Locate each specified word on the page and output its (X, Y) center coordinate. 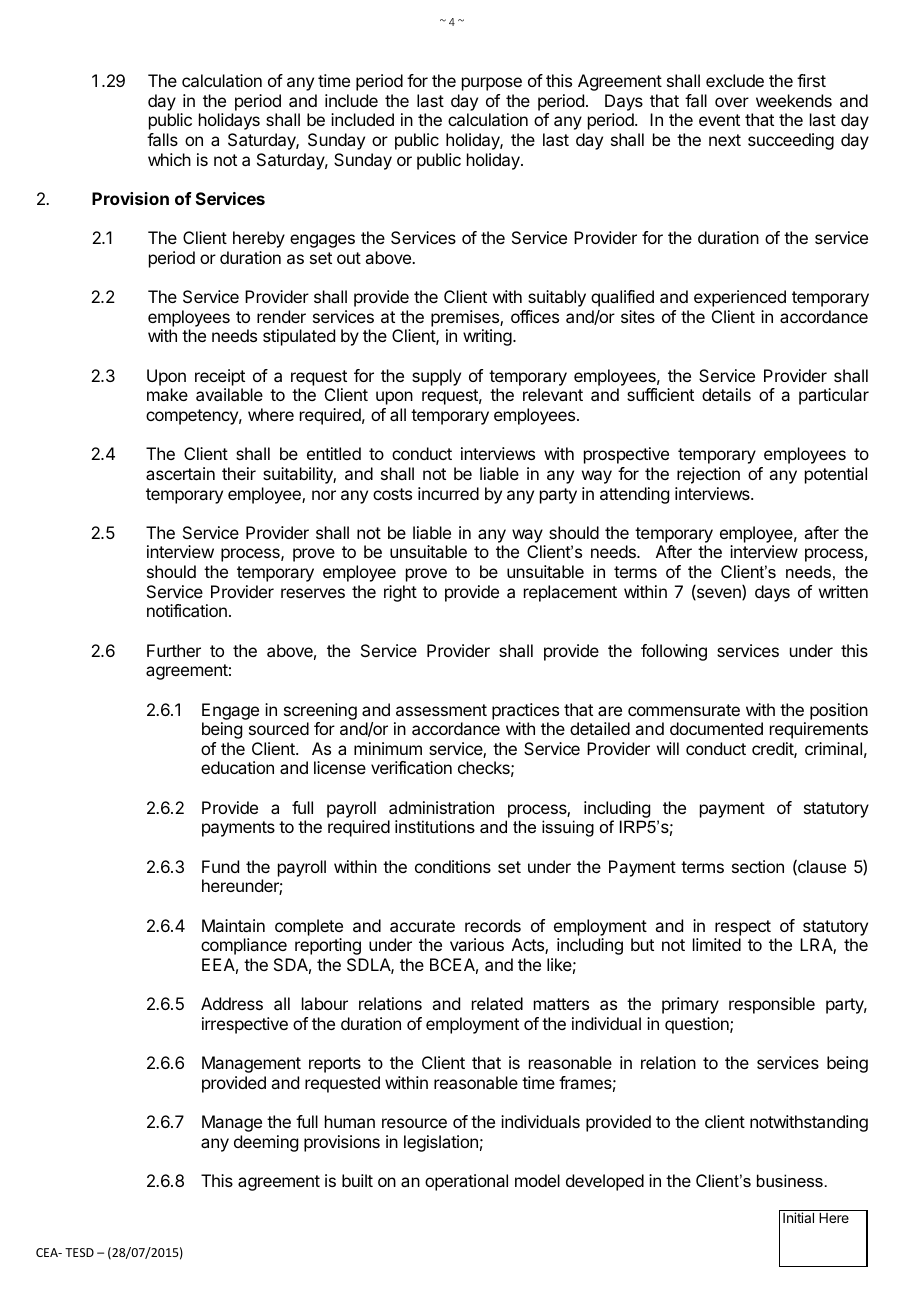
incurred (448, 493)
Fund (220, 866)
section (758, 866)
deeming (266, 1143)
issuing (568, 828)
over (732, 102)
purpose (492, 84)
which (169, 159)
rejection (708, 475)
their (239, 473)
